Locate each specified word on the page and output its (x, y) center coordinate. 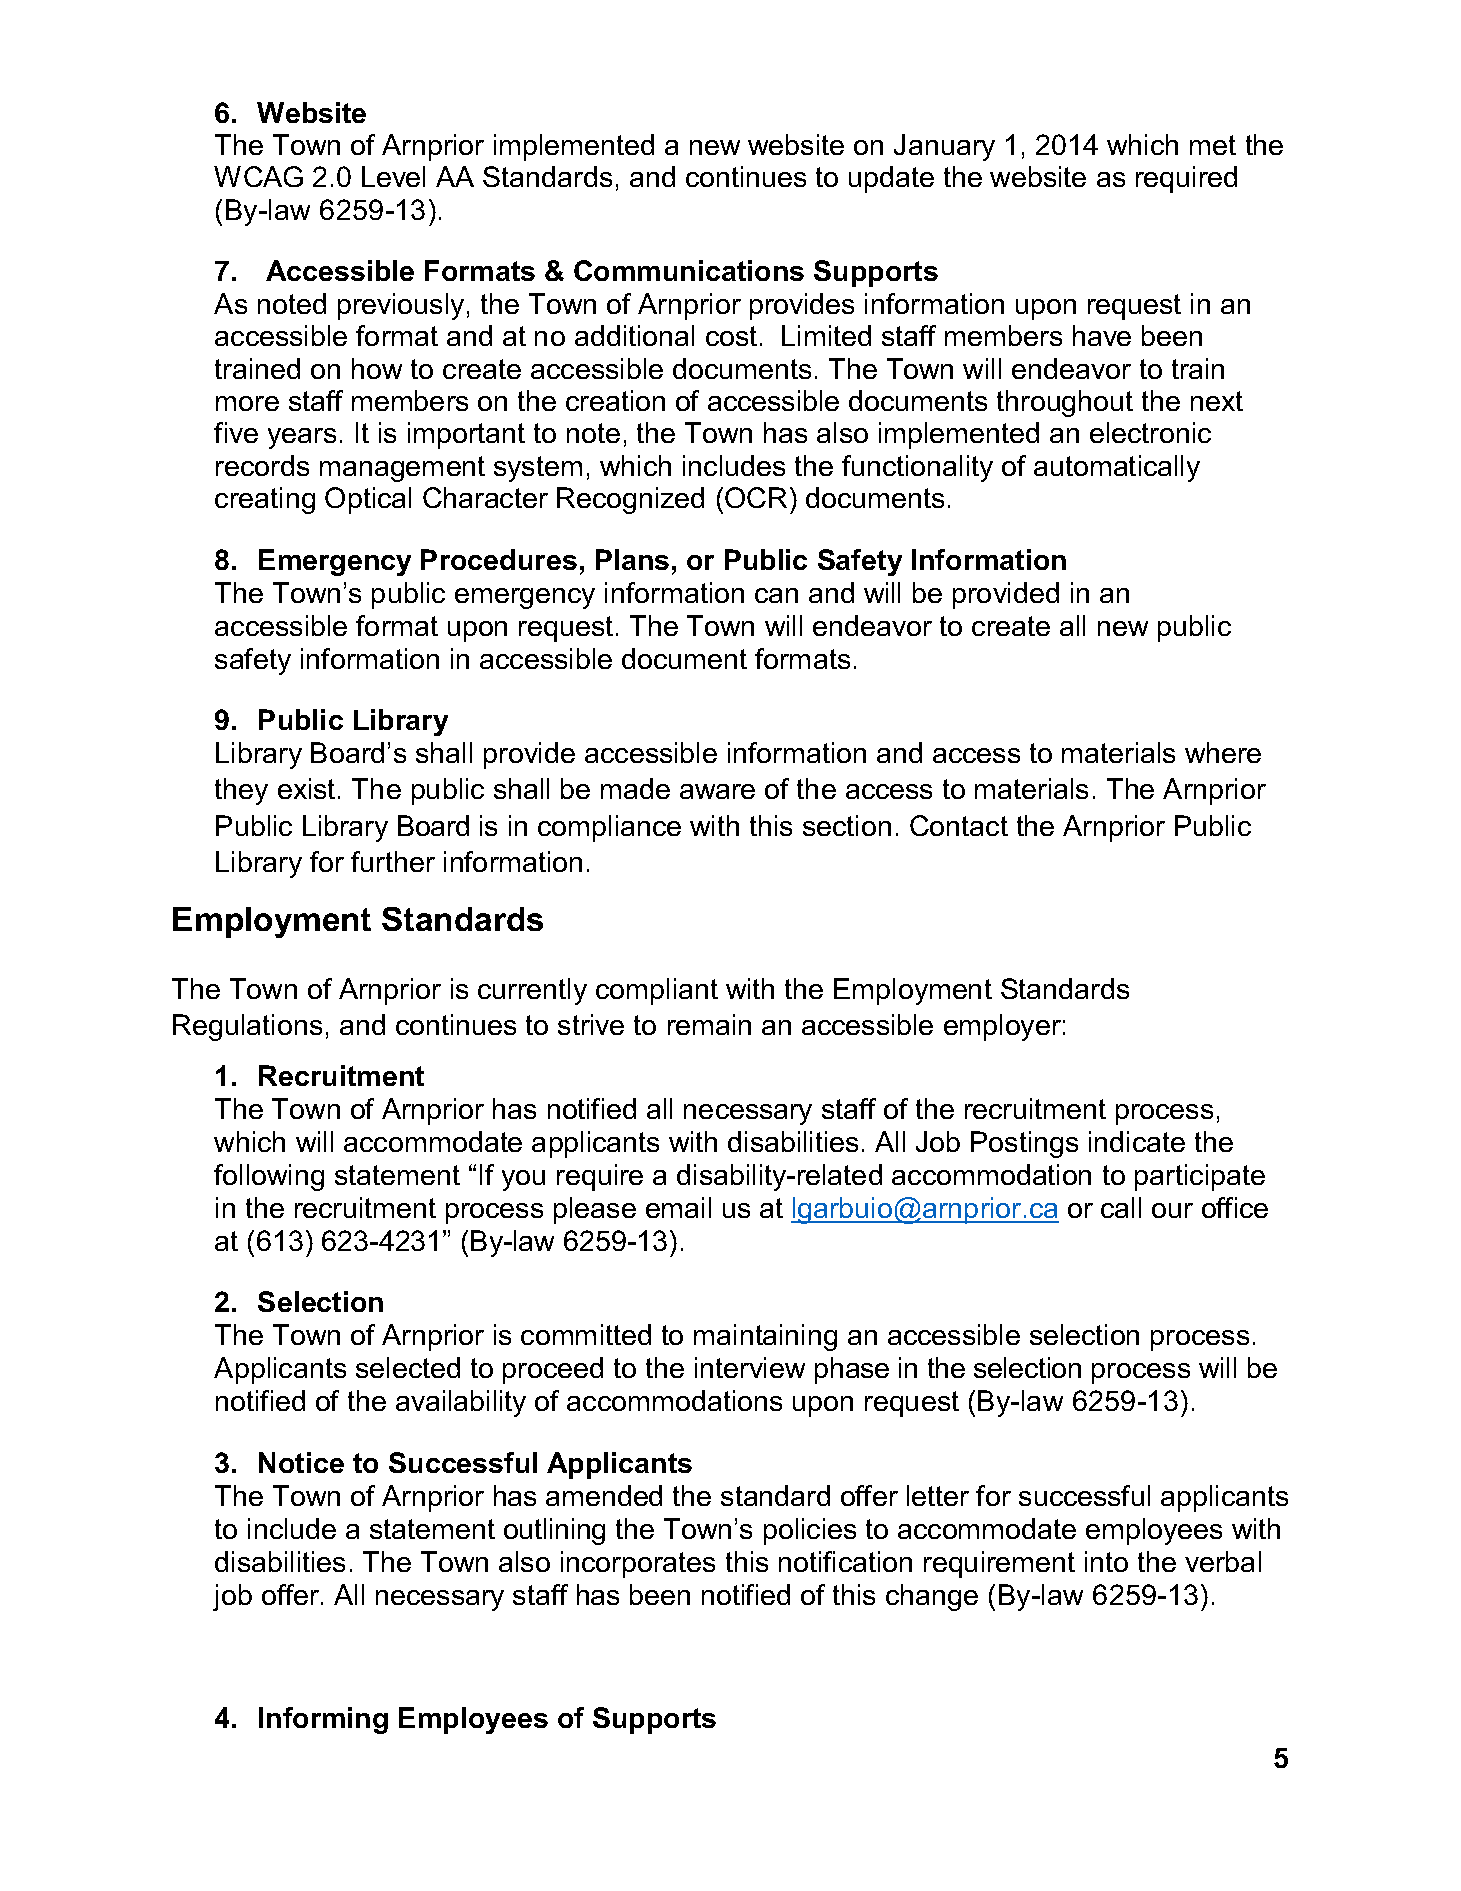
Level (393, 176)
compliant (657, 991)
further (393, 861)
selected (408, 1367)
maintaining (765, 1337)
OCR (756, 497)
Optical (368, 500)
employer (1002, 1027)
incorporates (638, 1564)
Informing (323, 1720)
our (1172, 1210)
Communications (689, 270)
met (1213, 145)
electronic (1150, 432)
